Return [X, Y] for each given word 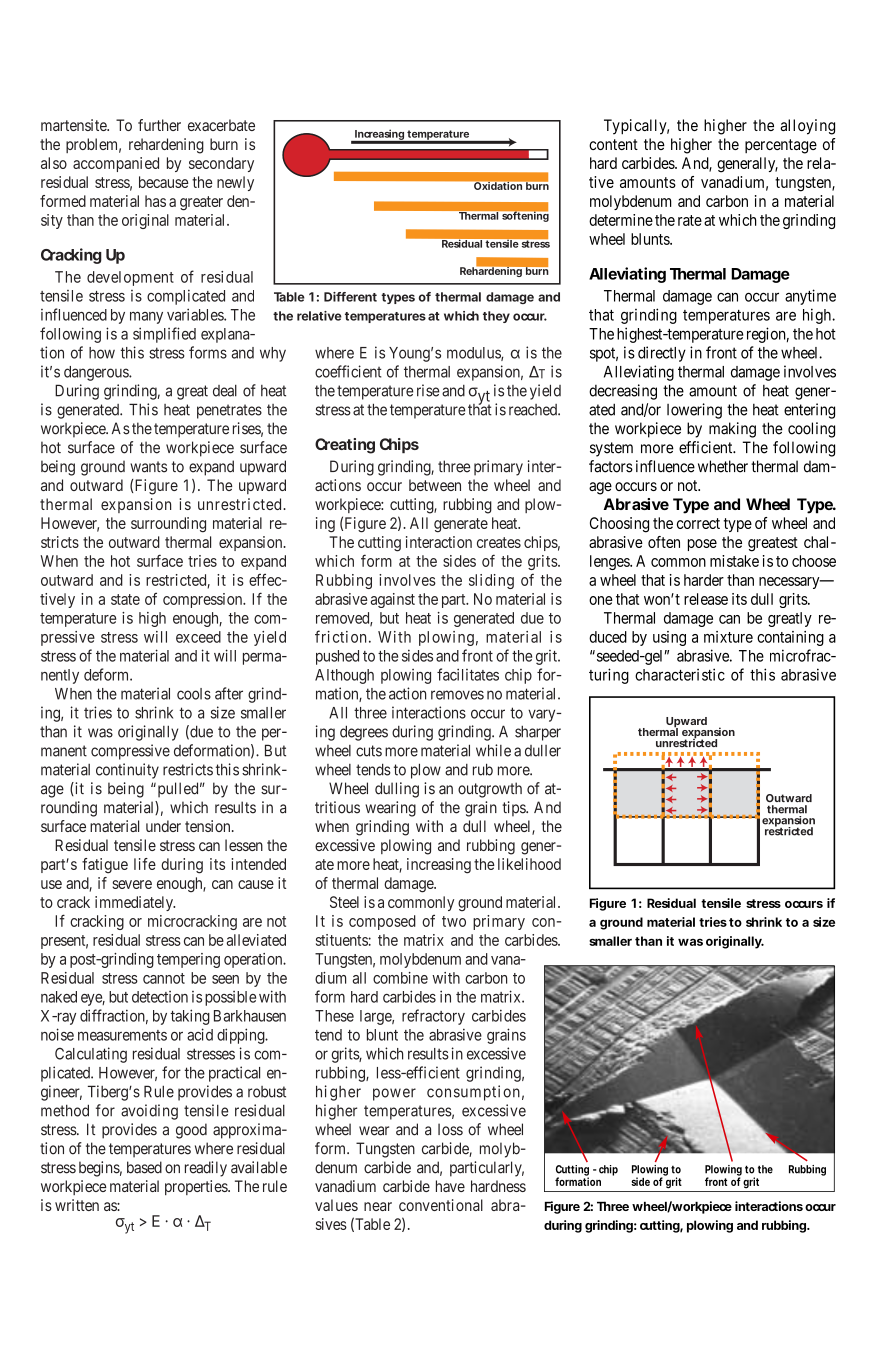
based [144, 1167]
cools [194, 694]
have [450, 1186]
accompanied [116, 164]
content [613, 144]
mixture [728, 637]
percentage [781, 146]
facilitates [468, 674]
